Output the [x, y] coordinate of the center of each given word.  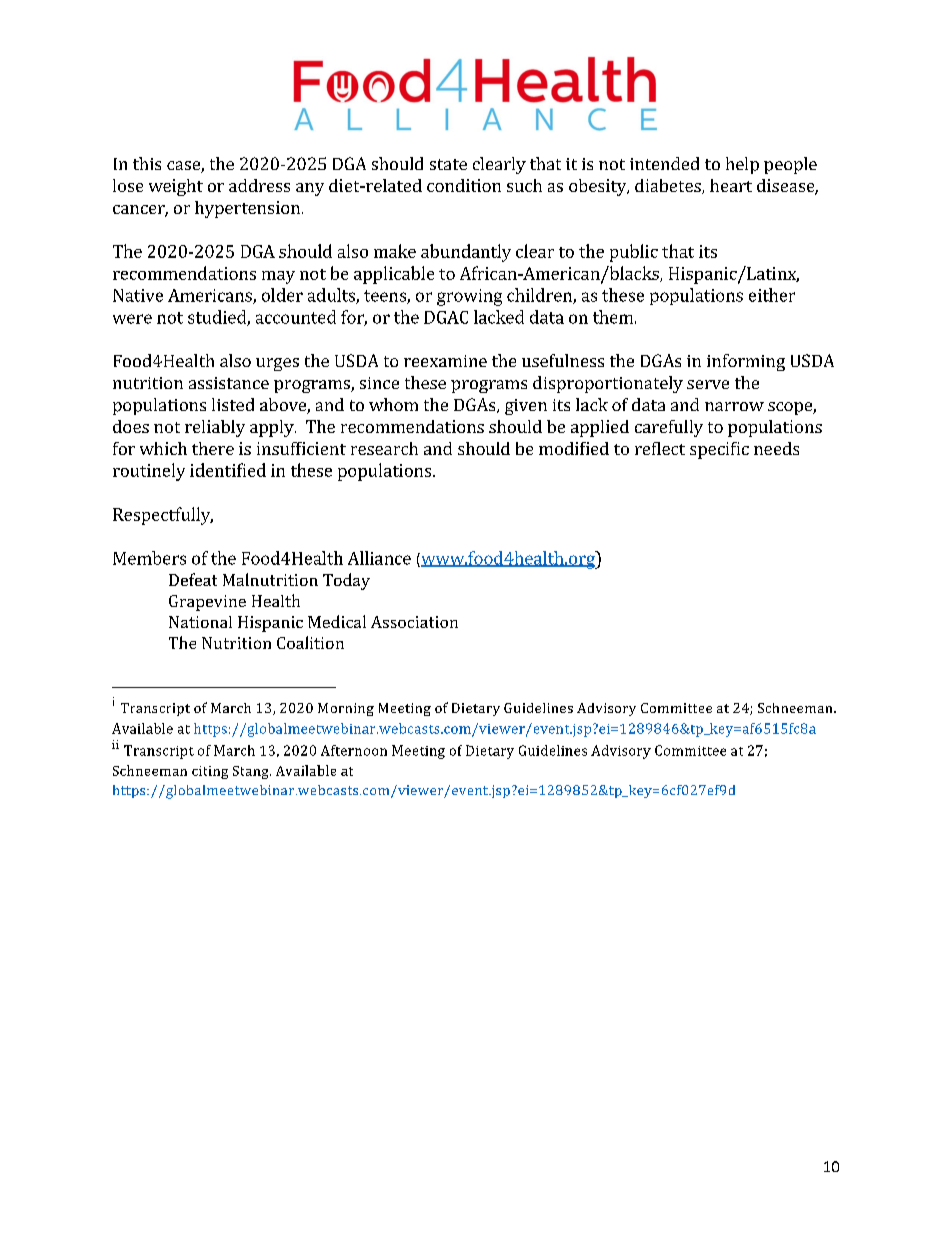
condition [464, 185]
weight [176, 187]
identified [228, 470]
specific [719, 450]
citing [210, 772]
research [384, 448]
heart [731, 185]
